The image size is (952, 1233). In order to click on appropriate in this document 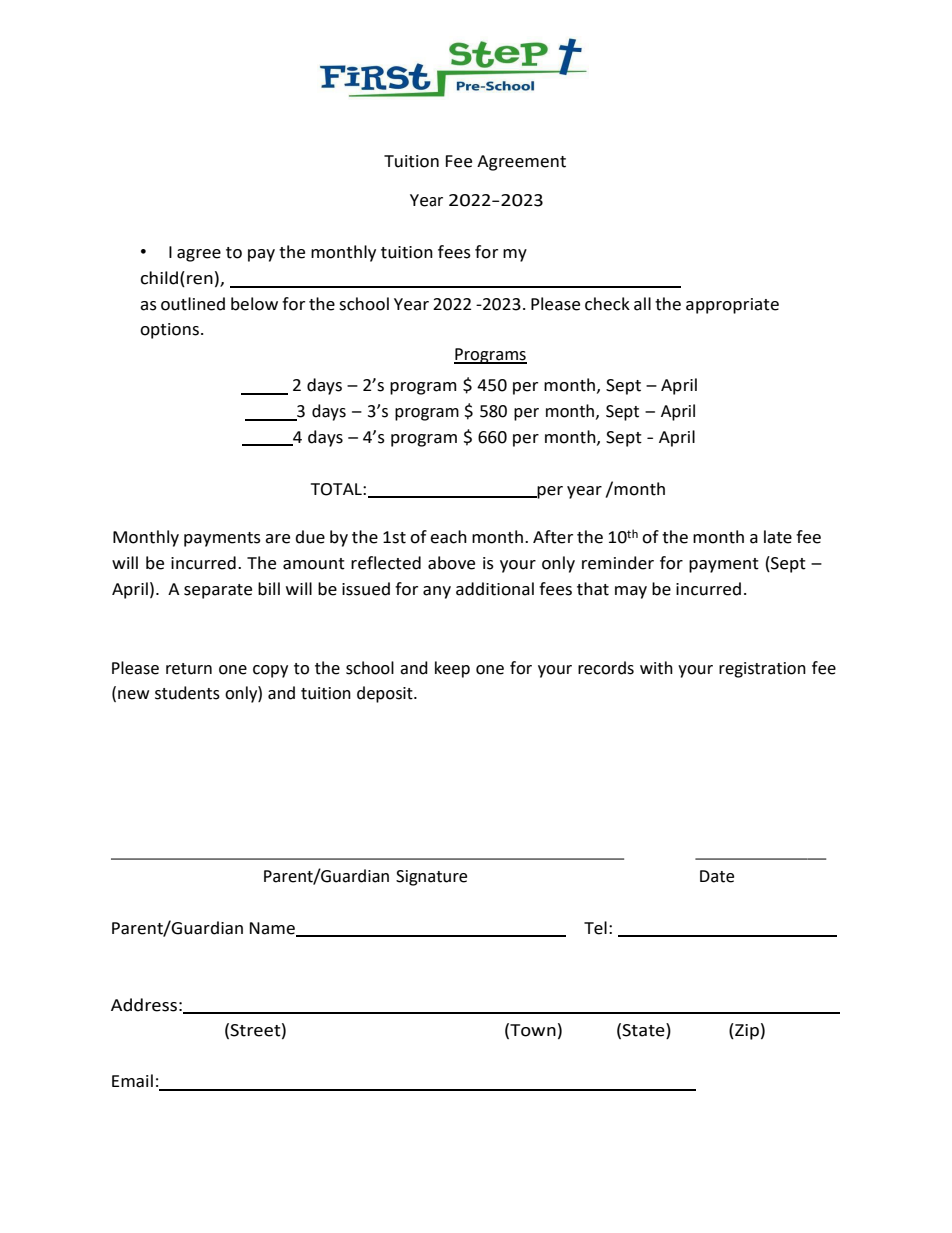, I will do `click(732, 306)`.
